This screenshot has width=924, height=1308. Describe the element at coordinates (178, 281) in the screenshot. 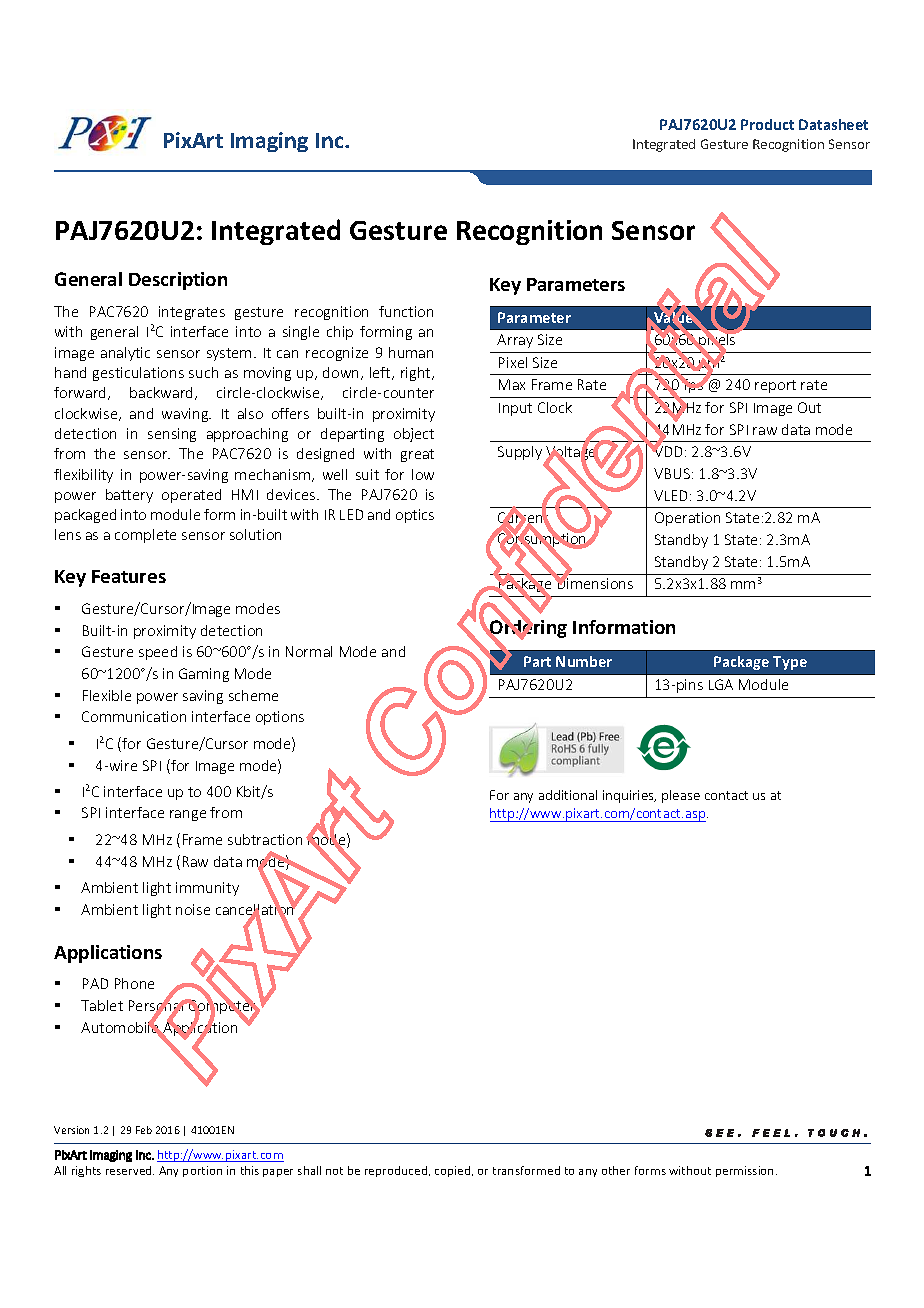

I see `Description` at that location.
